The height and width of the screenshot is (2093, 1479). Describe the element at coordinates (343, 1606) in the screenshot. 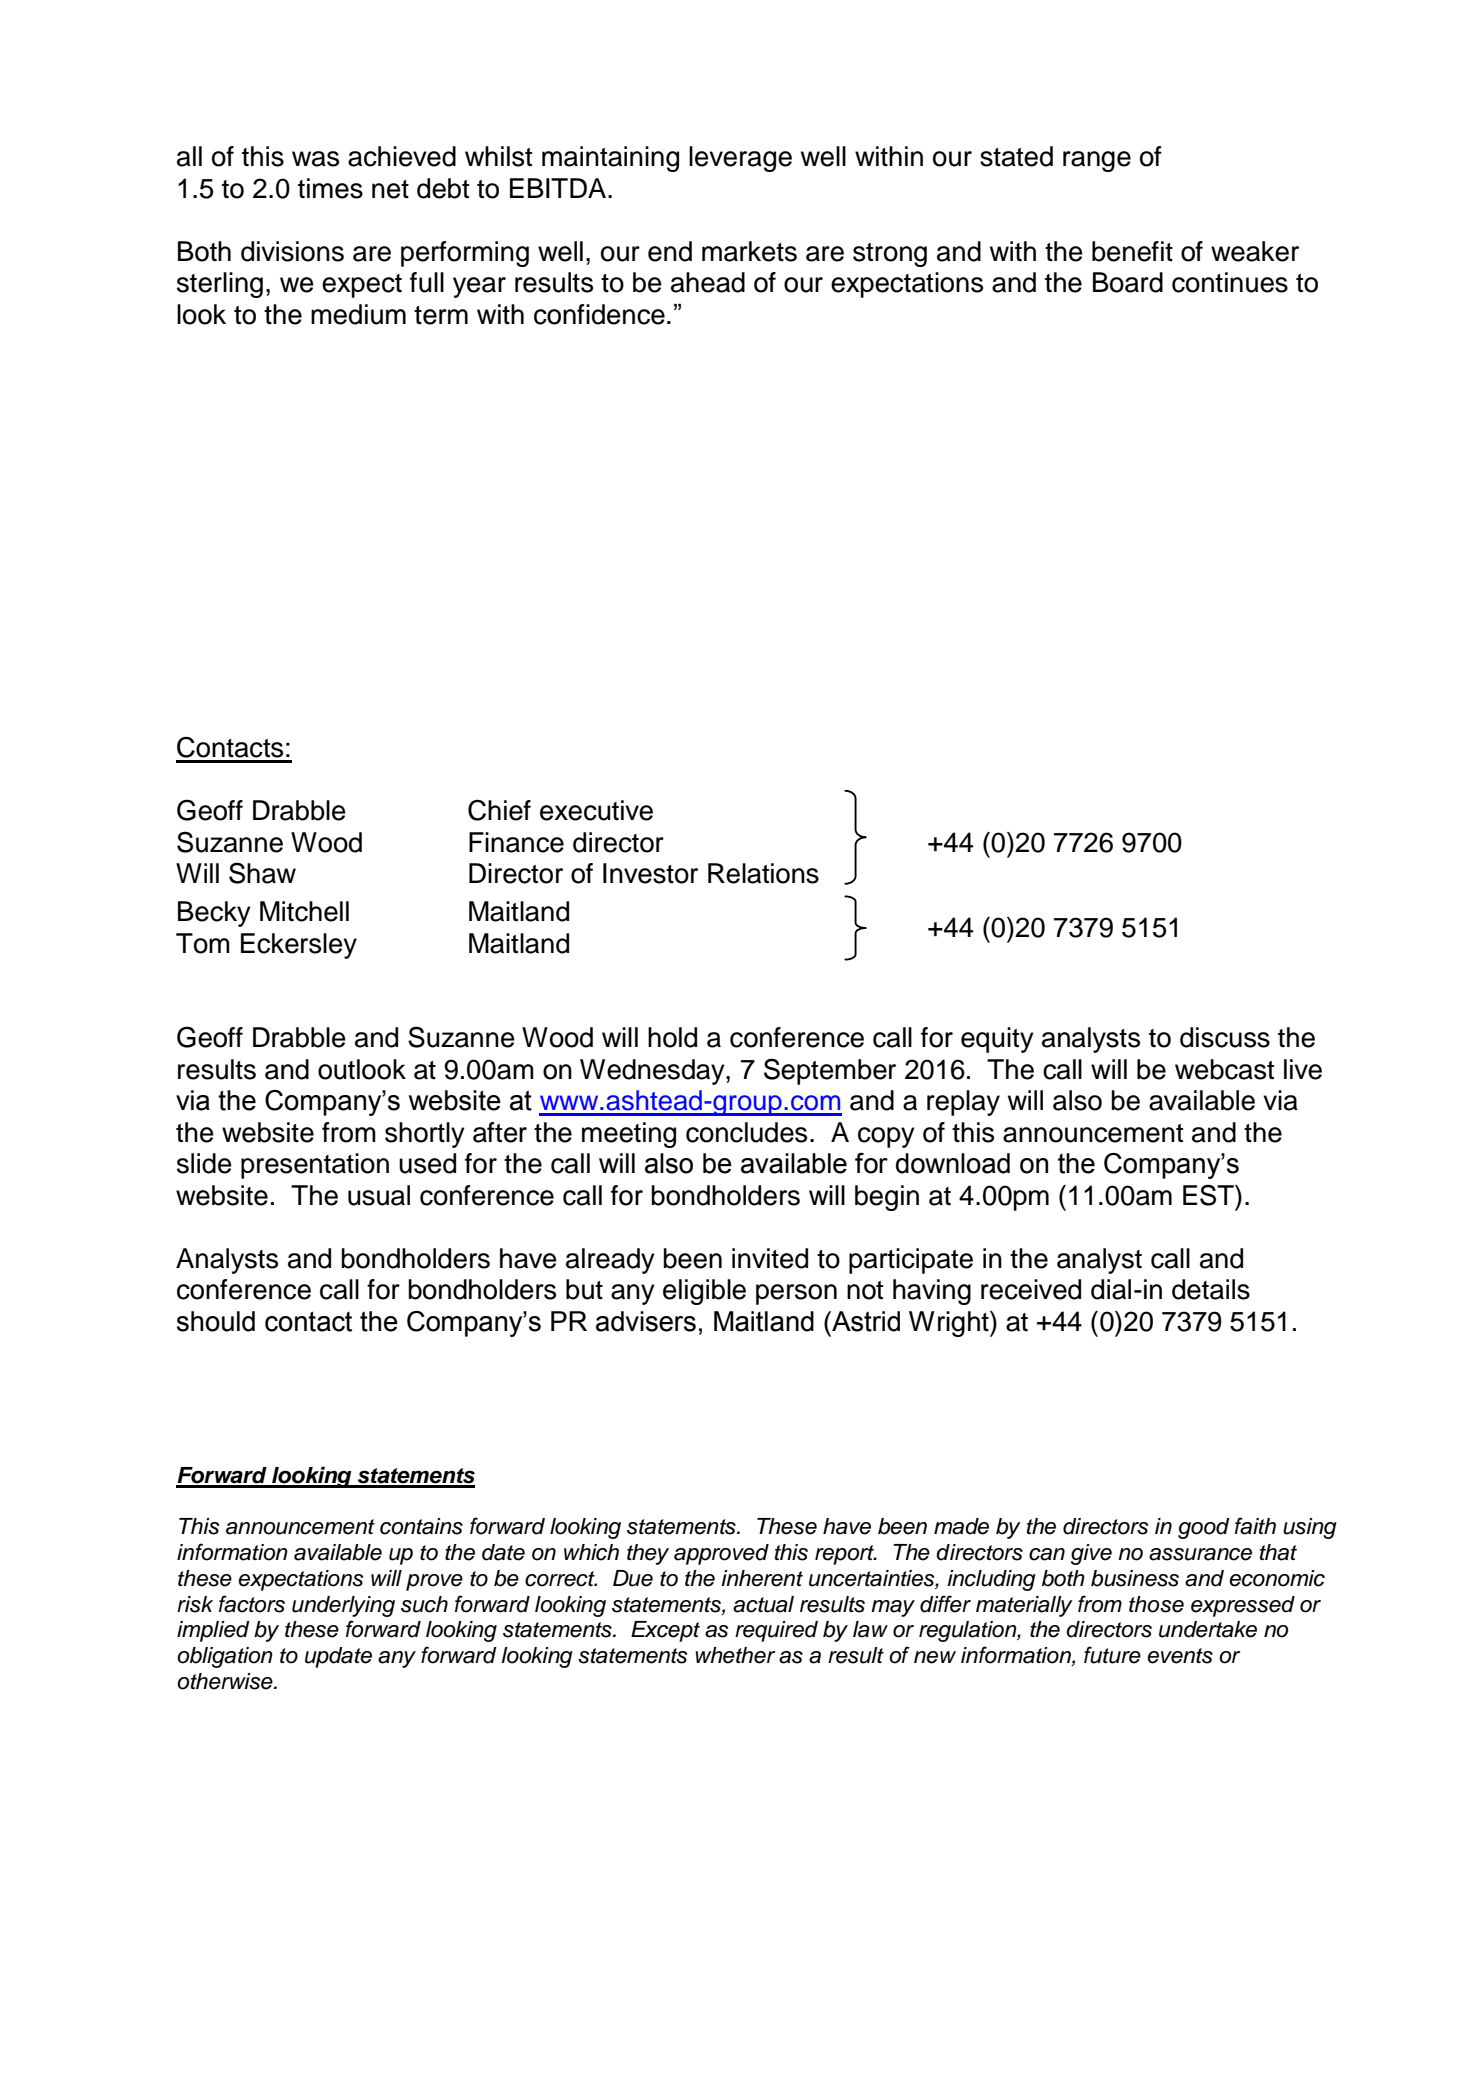

I see `underlying` at that location.
